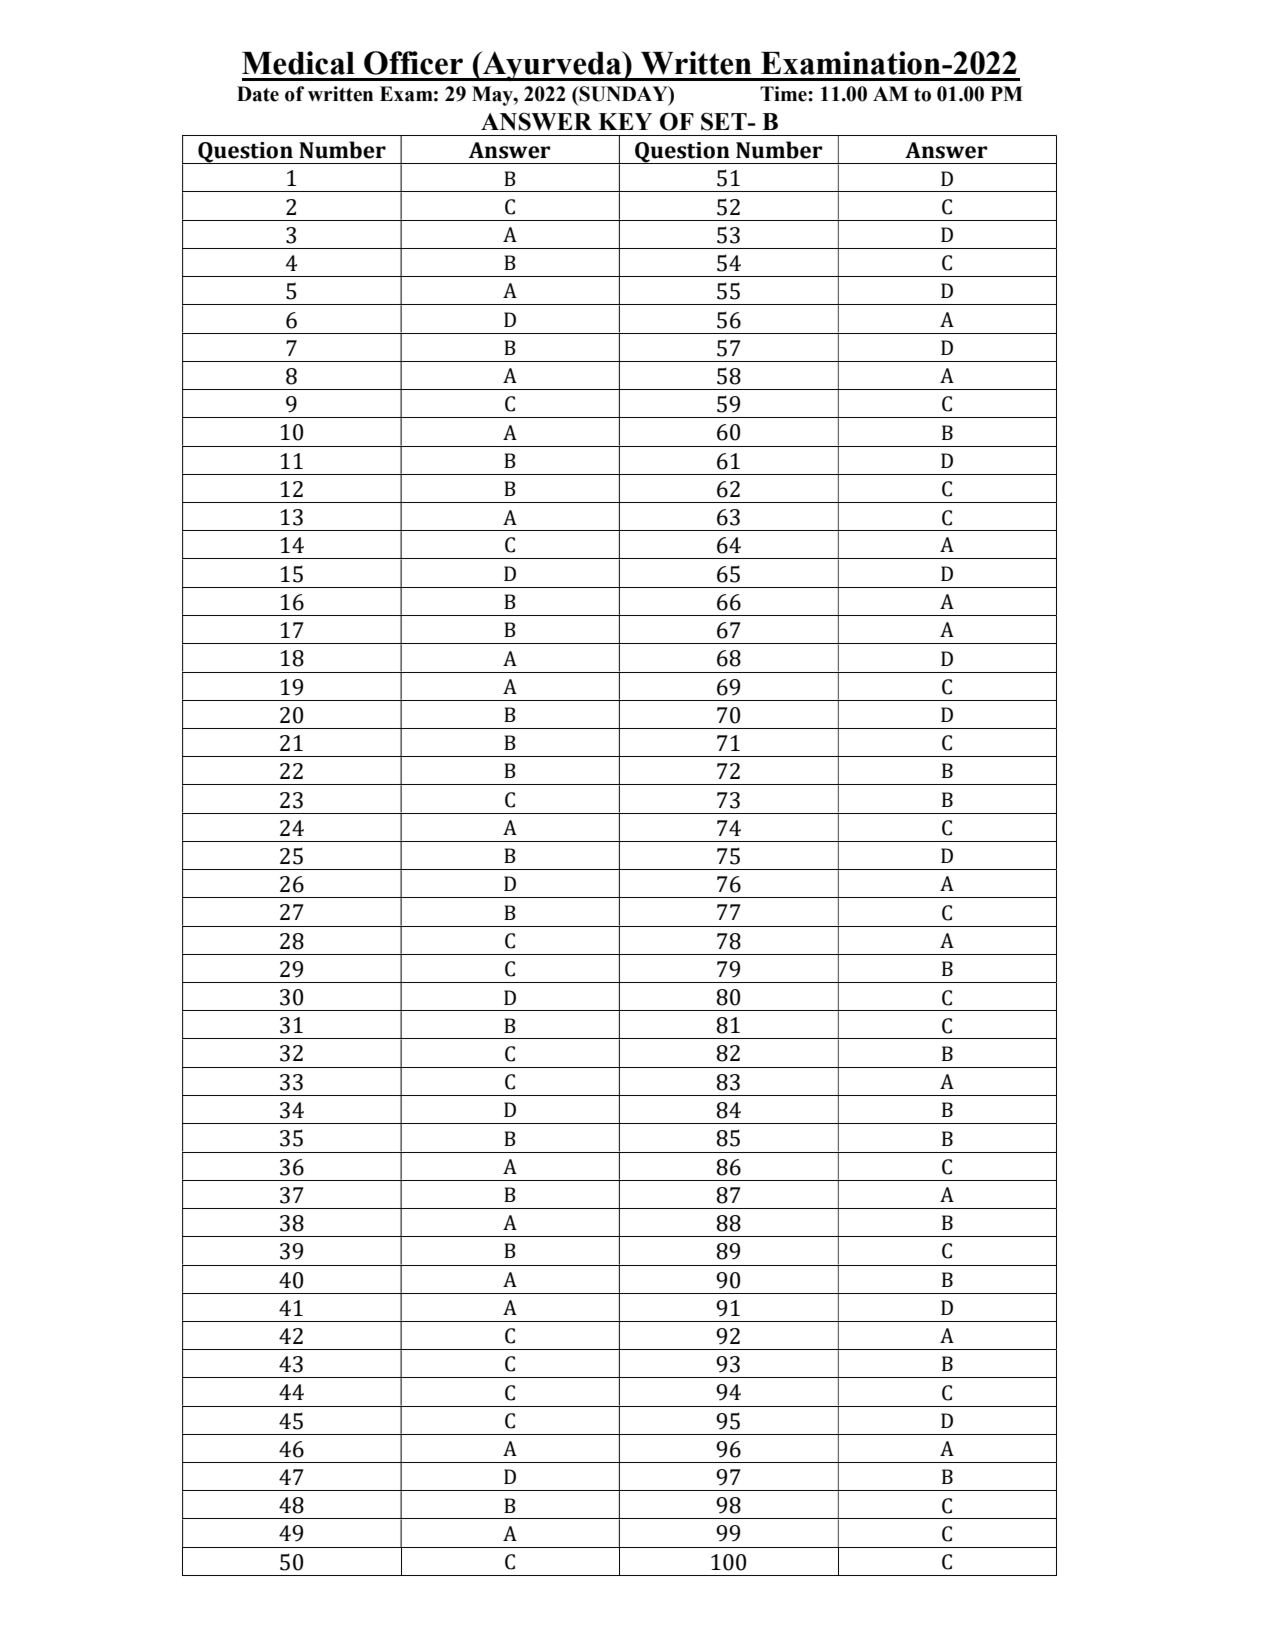 This document has height=1633, width=1262. What do you see at coordinates (625, 121) in the document?
I see `KEY` at bounding box center [625, 121].
